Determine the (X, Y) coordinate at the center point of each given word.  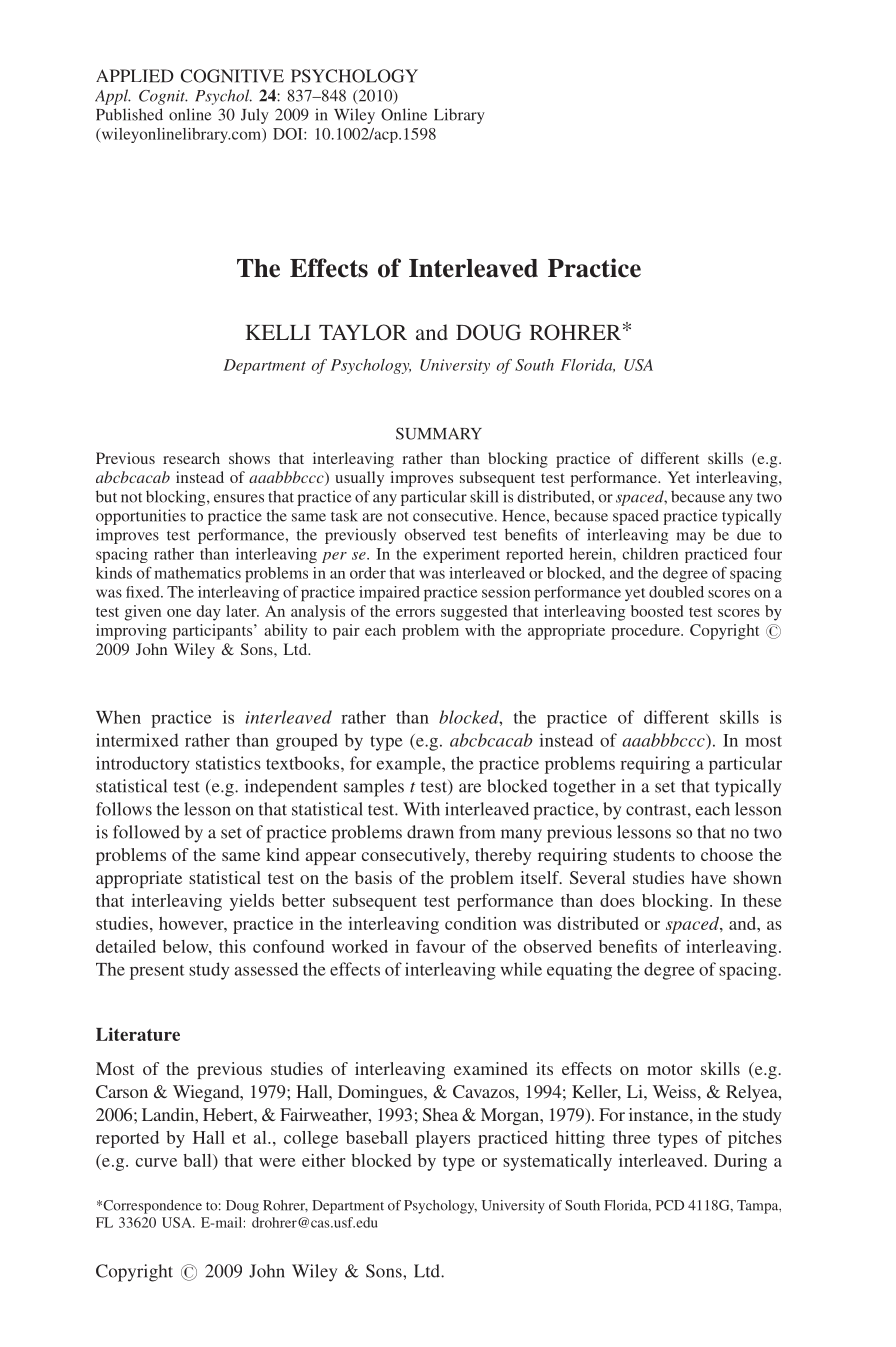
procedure (646, 632)
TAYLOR (363, 332)
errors (415, 613)
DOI (289, 134)
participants (214, 632)
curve (156, 1162)
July (255, 116)
